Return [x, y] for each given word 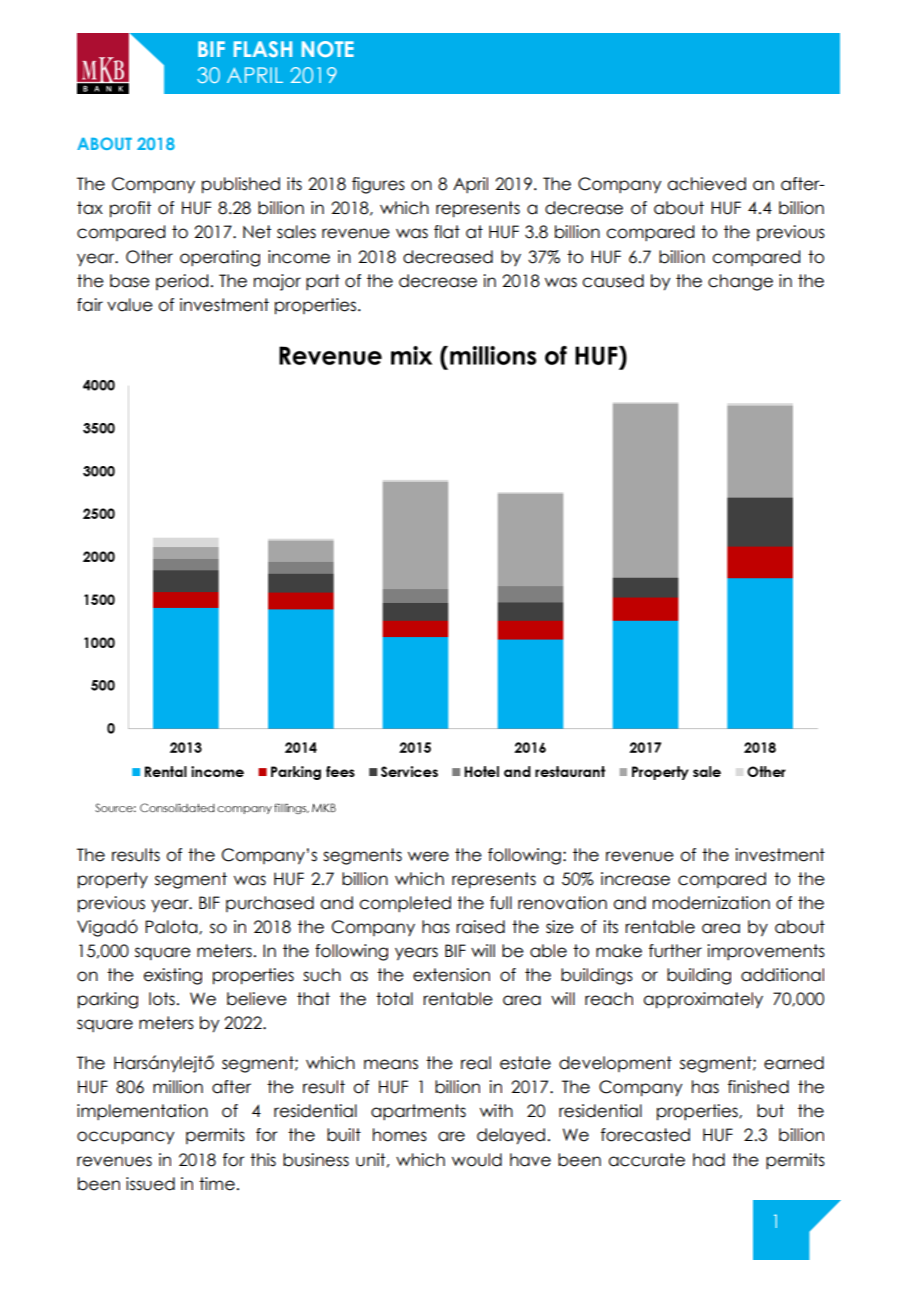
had [709, 1160]
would [477, 1160]
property [113, 880]
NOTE [328, 49]
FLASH [263, 49]
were [428, 856]
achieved [706, 184]
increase [635, 879]
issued [150, 1184]
